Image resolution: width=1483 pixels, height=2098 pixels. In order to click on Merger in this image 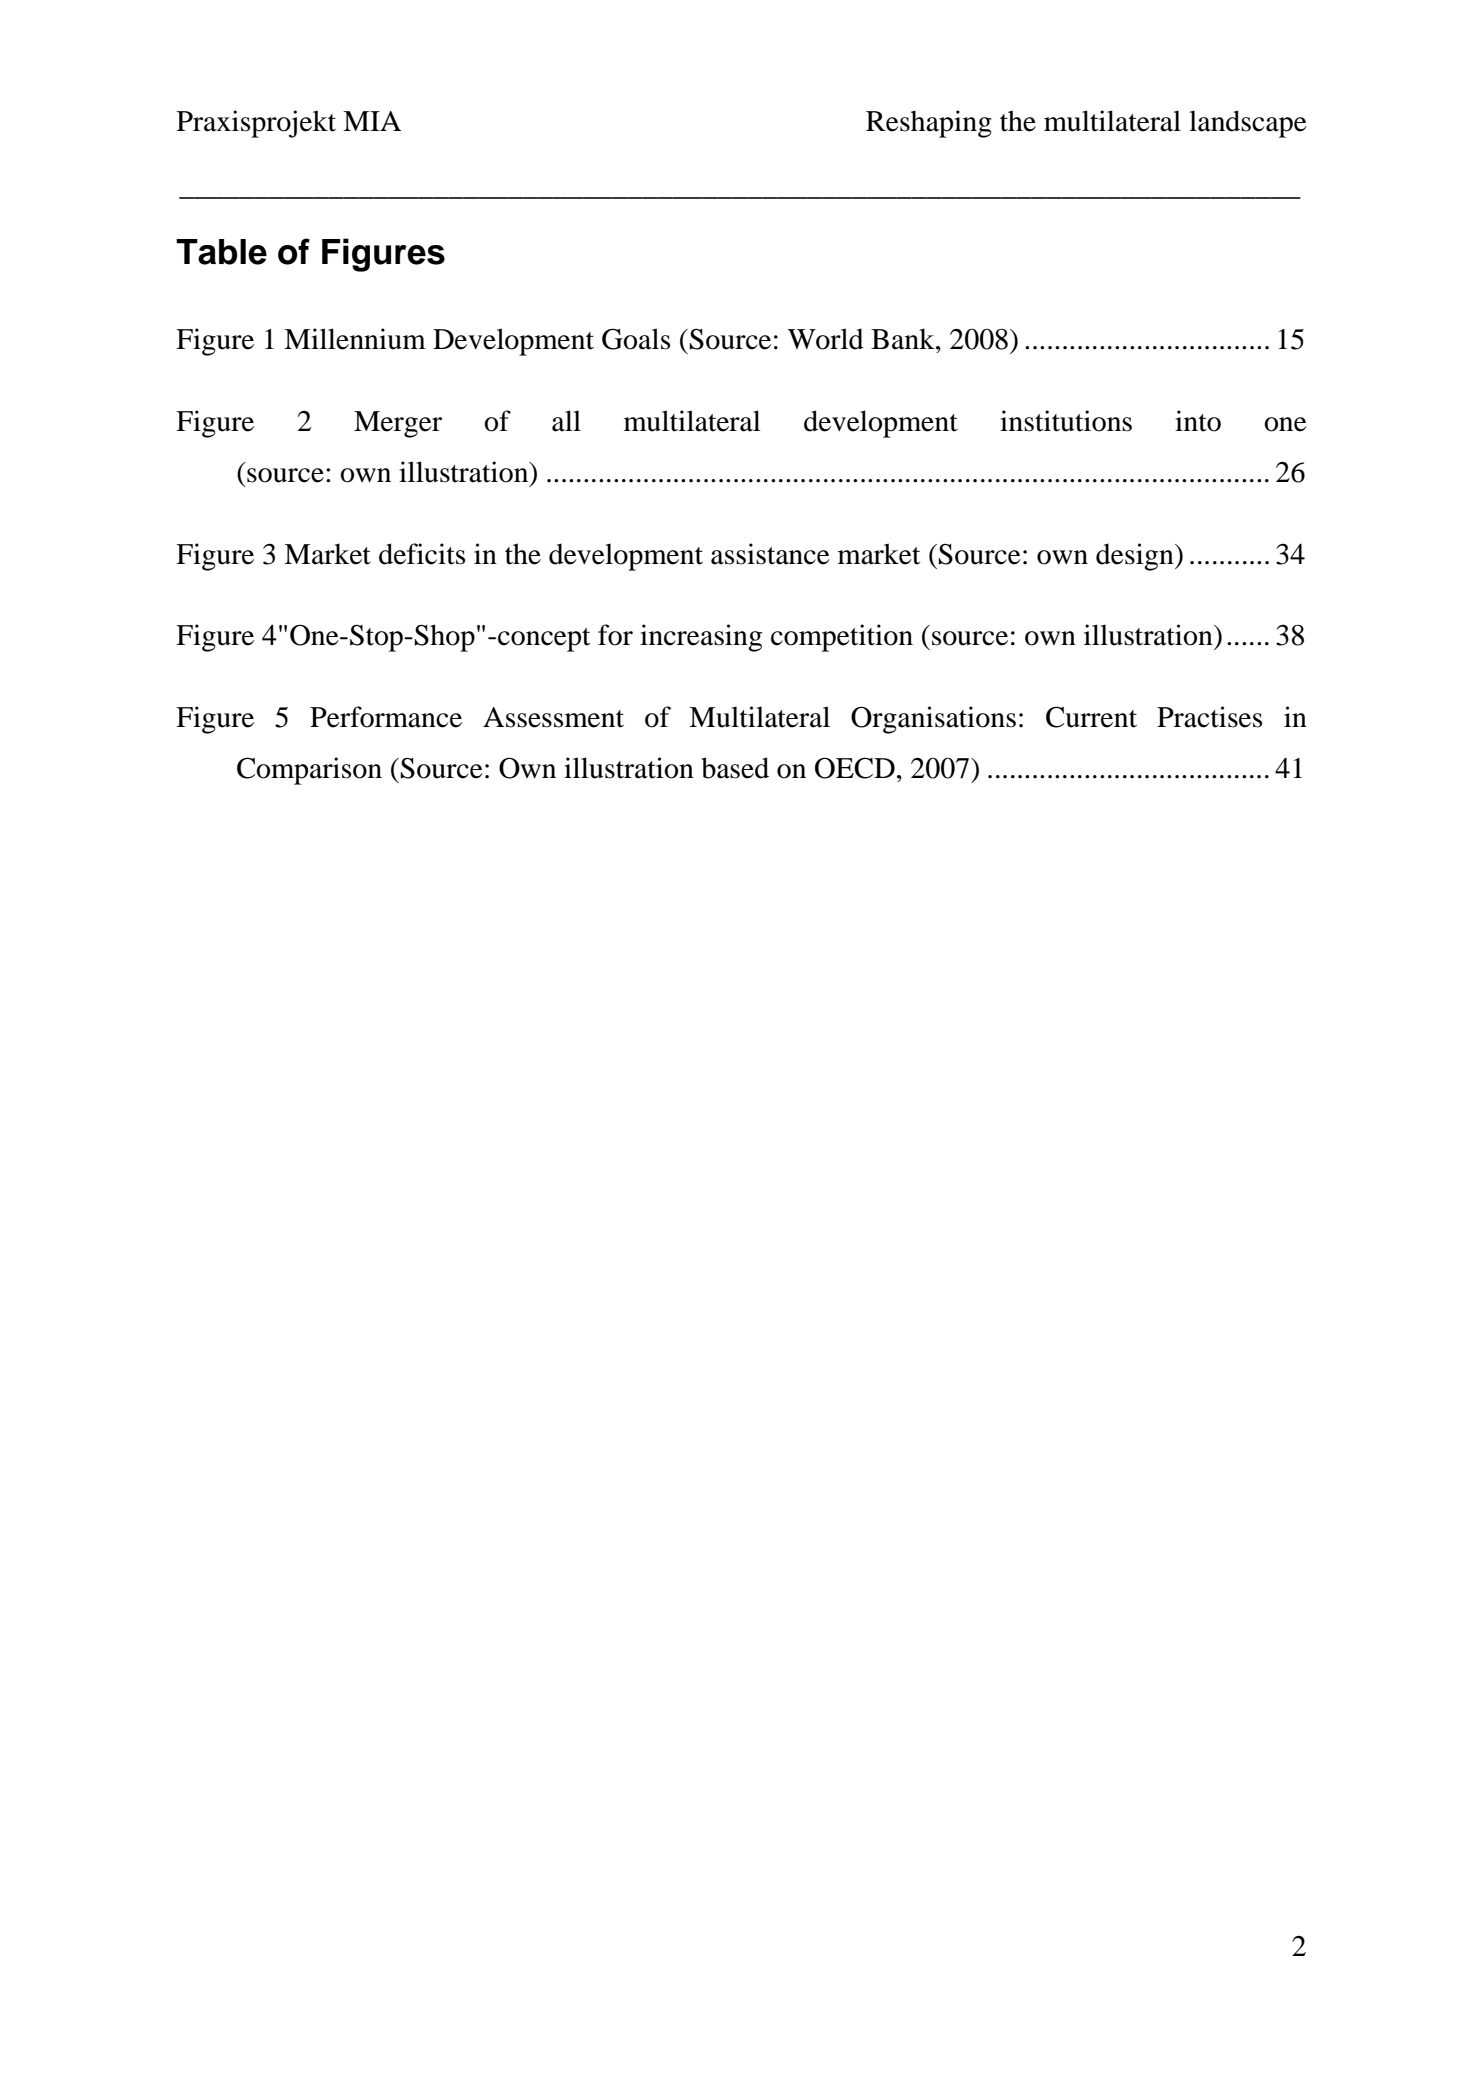, I will do `click(398, 424)`.
